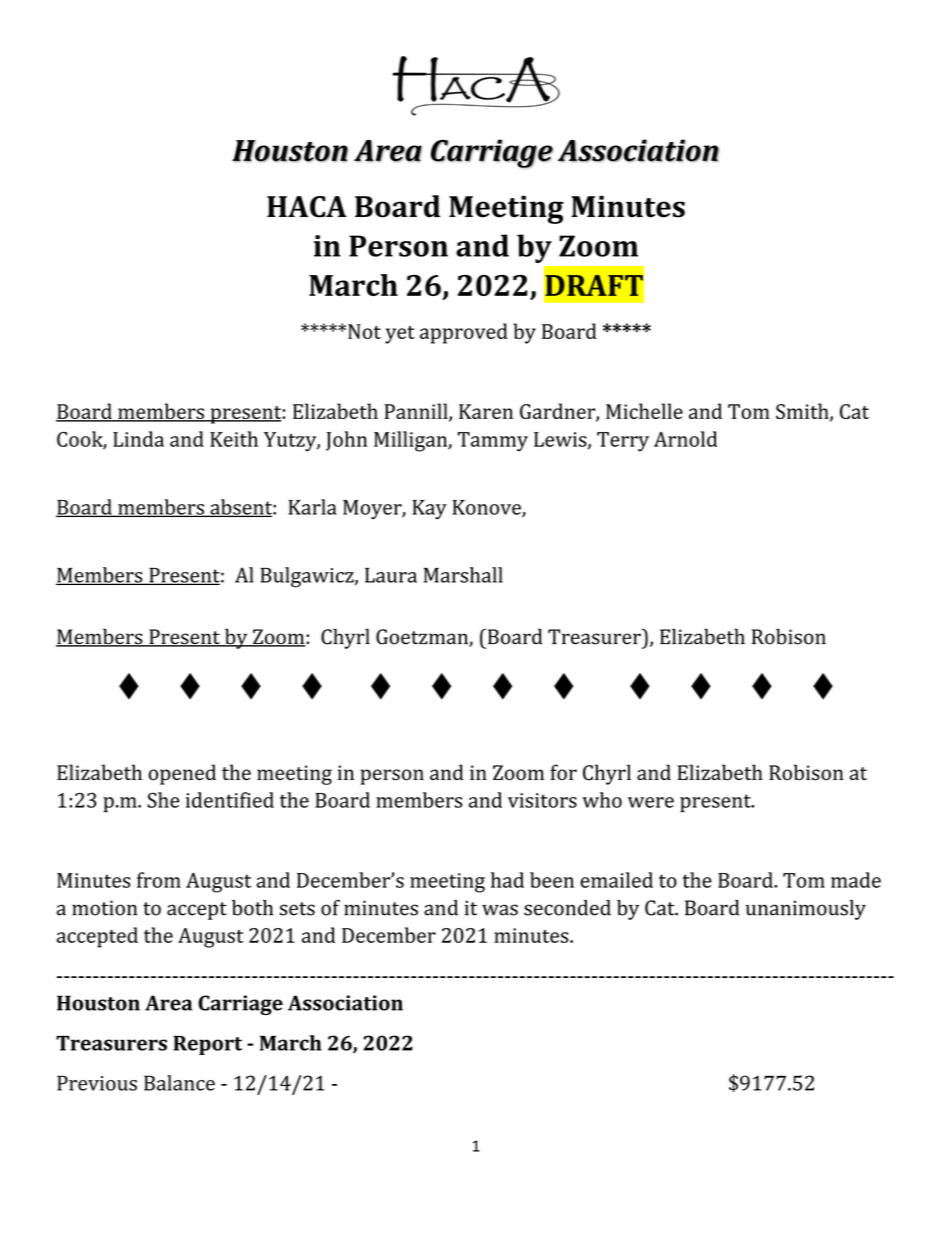 Image resolution: width=952 pixels, height=1233 pixels. Describe the element at coordinates (234, 439) in the screenshot. I see `Keith` at that location.
